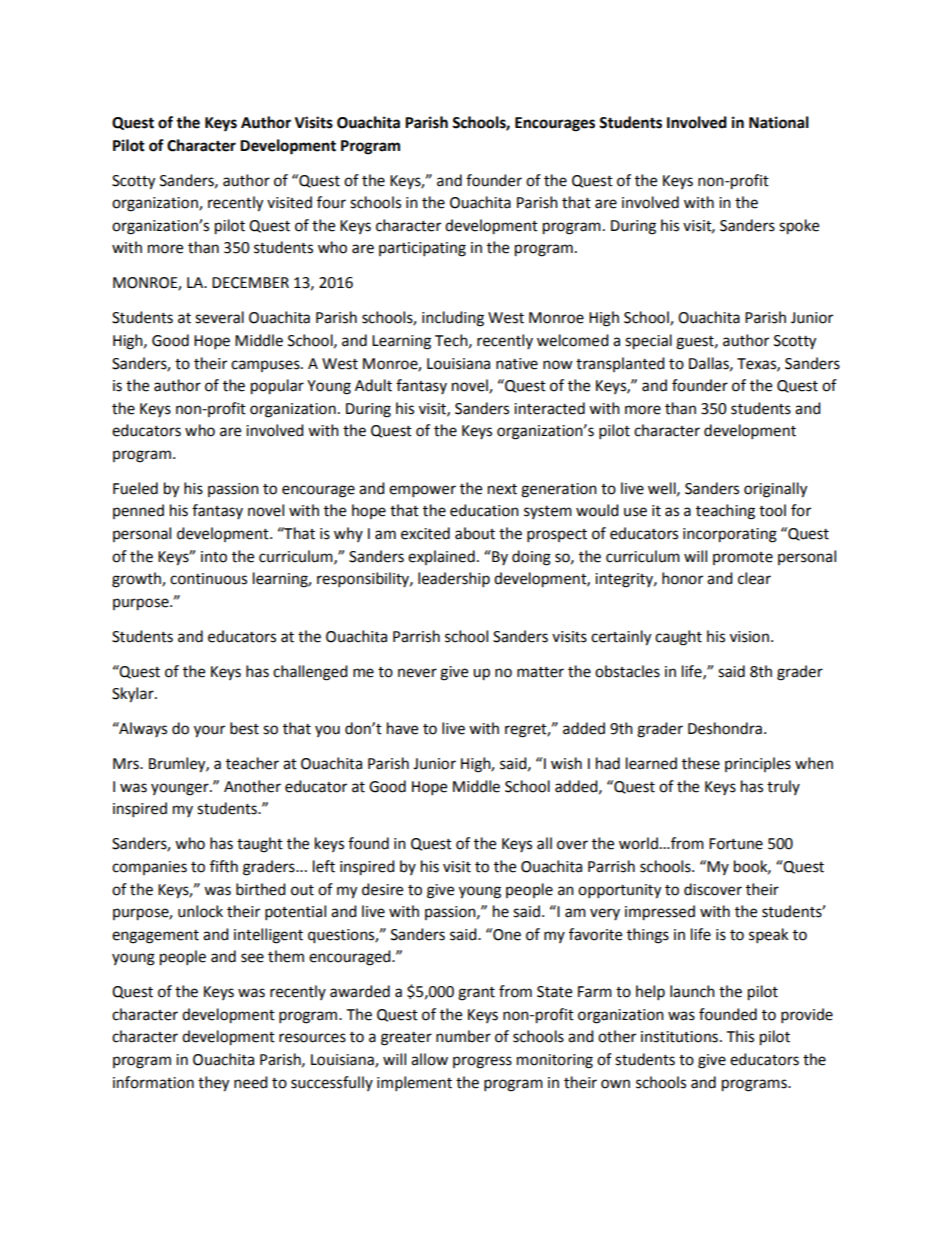  What do you see at coordinates (331, 202) in the screenshot?
I see `four` at bounding box center [331, 202].
